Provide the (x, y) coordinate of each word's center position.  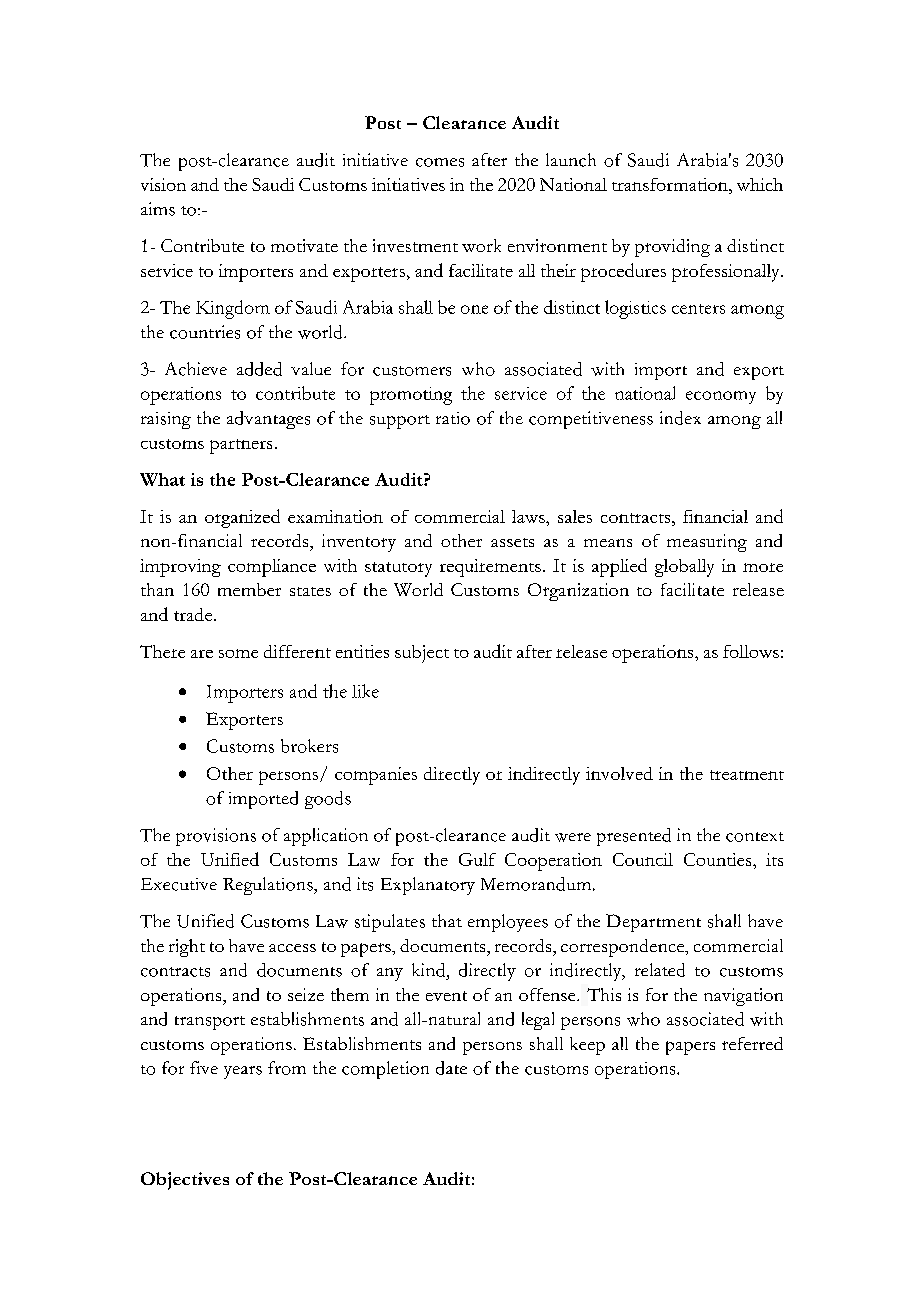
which (760, 184)
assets (512, 542)
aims (158, 209)
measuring (707, 543)
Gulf (477, 859)
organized (242, 518)
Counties (719, 859)
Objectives (185, 1181)
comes (440, 162)
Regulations (269, 886)
